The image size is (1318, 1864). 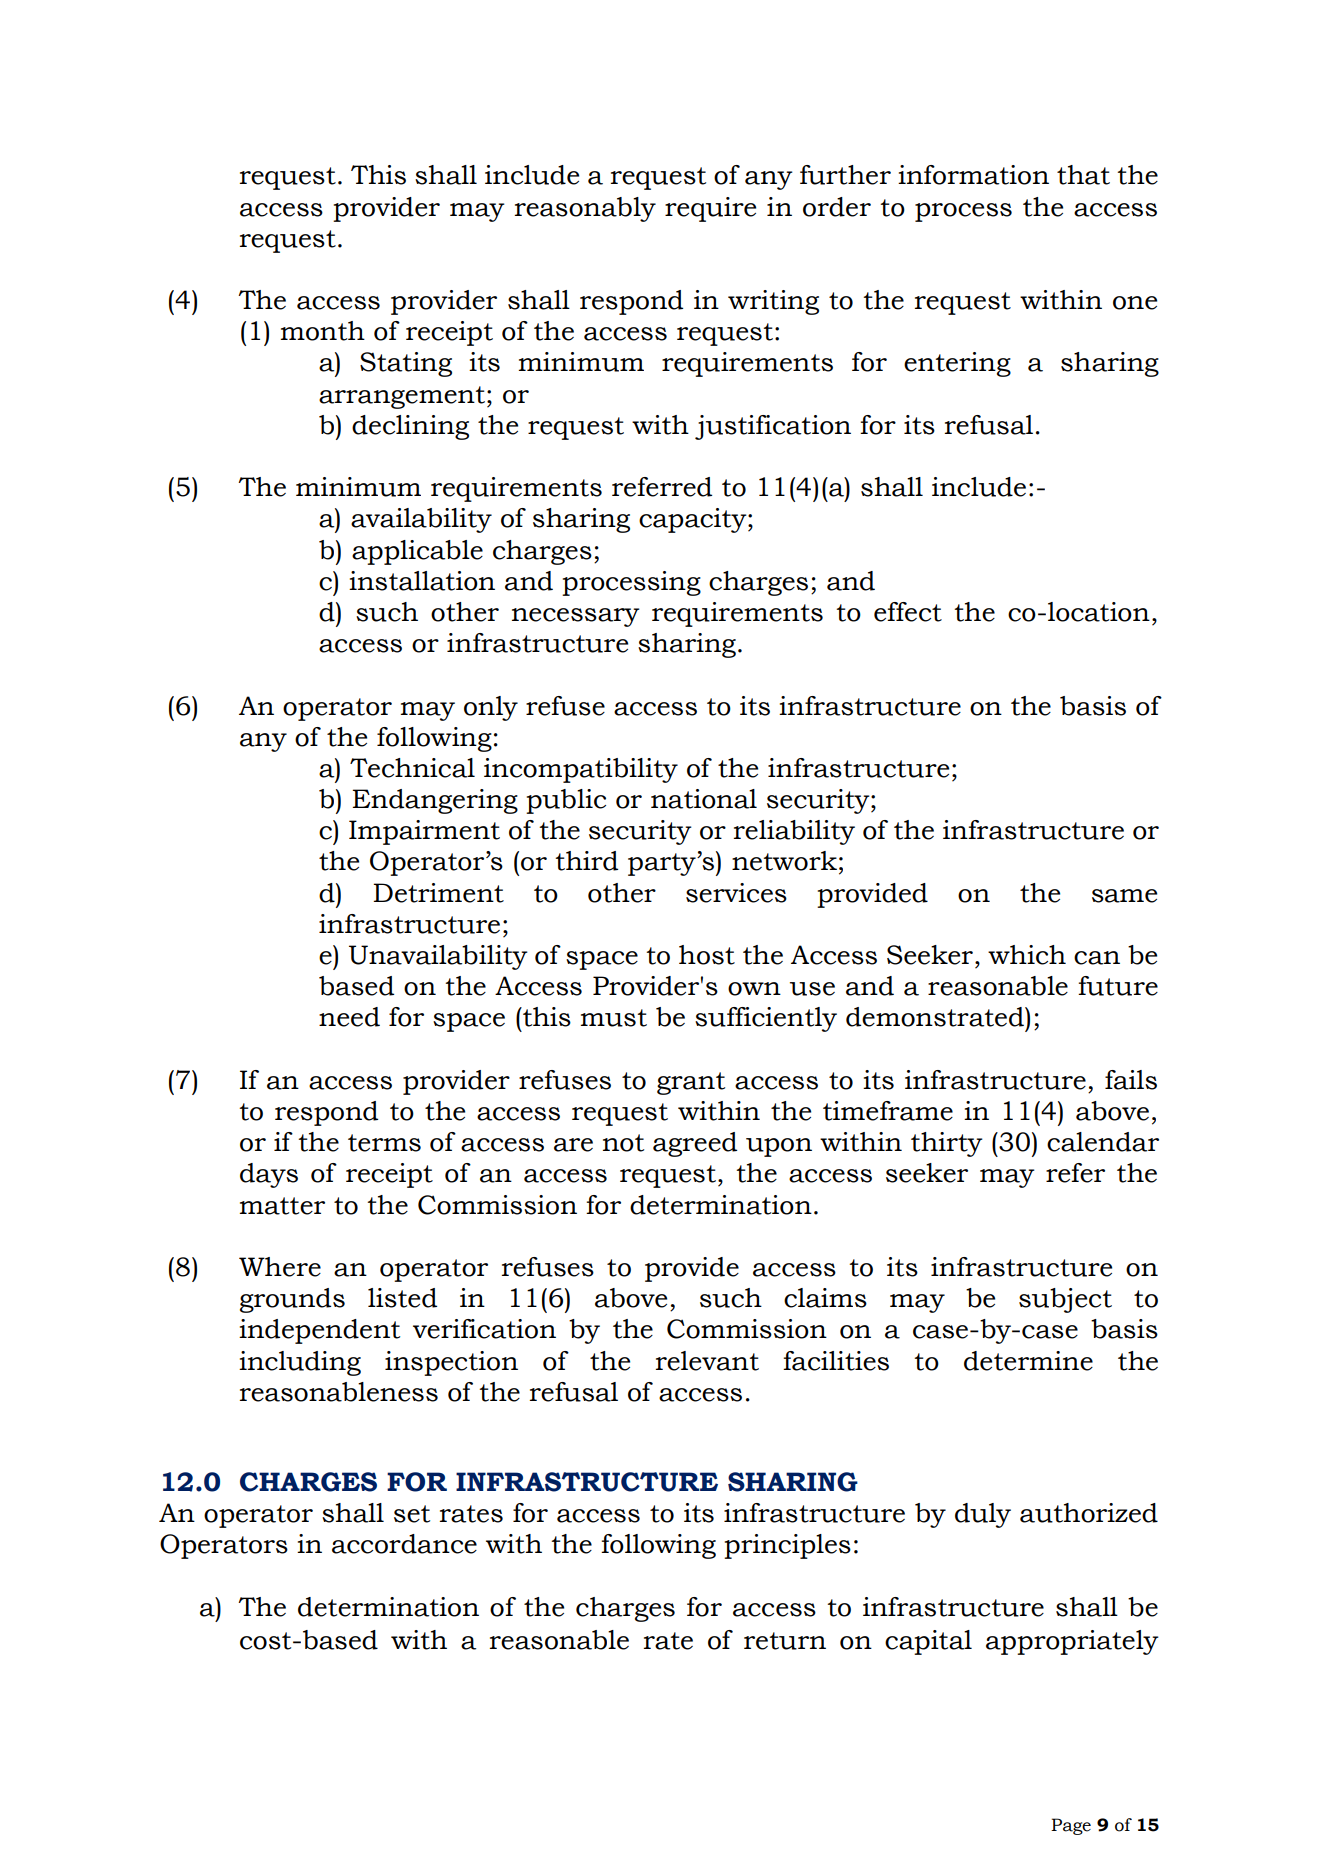 I want to click on that, so click(x=1083, y=175).
